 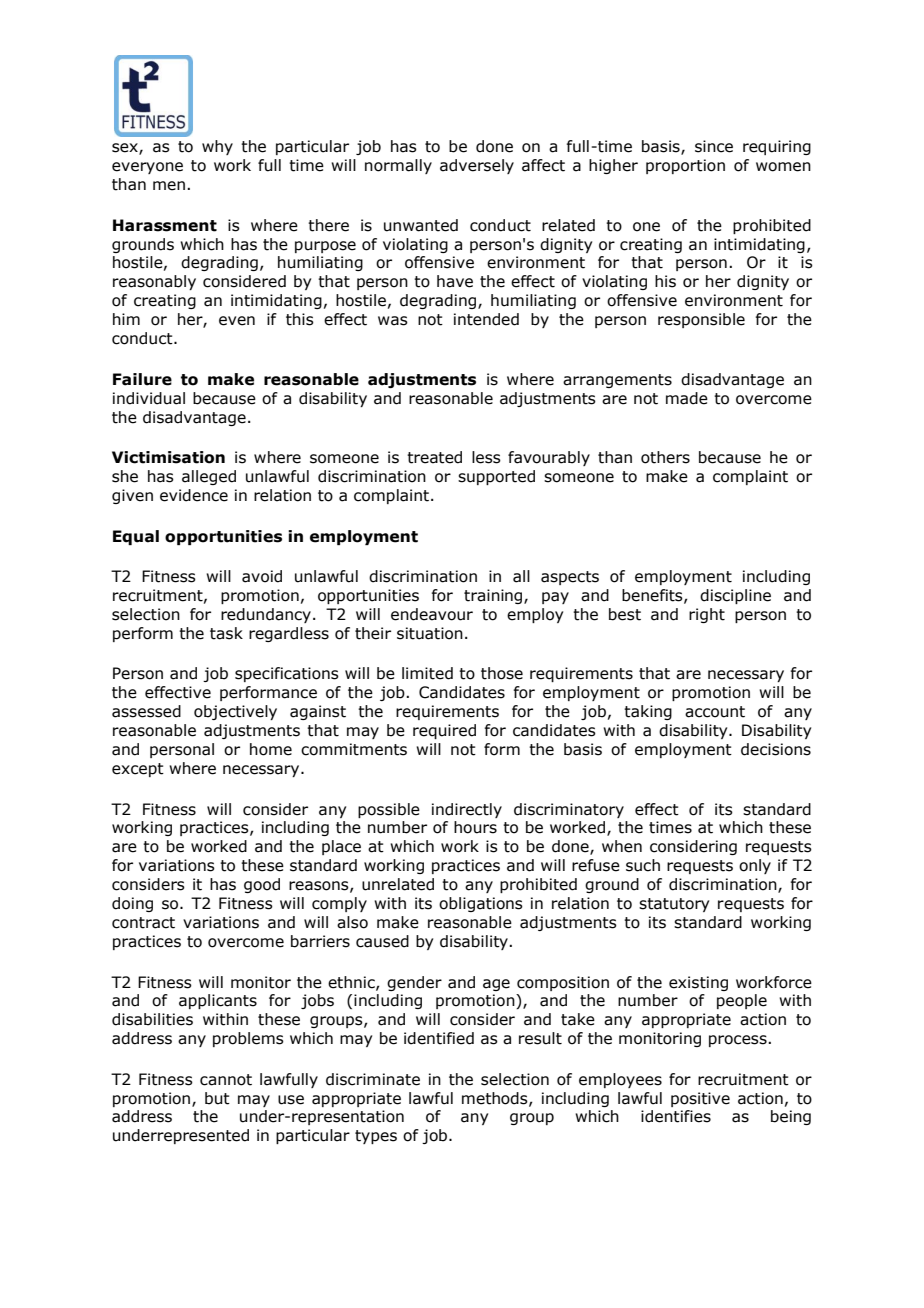 What do you see at coordinates (217, 1098) in the document?
I see `but` at bounding box center [217, 1098].
